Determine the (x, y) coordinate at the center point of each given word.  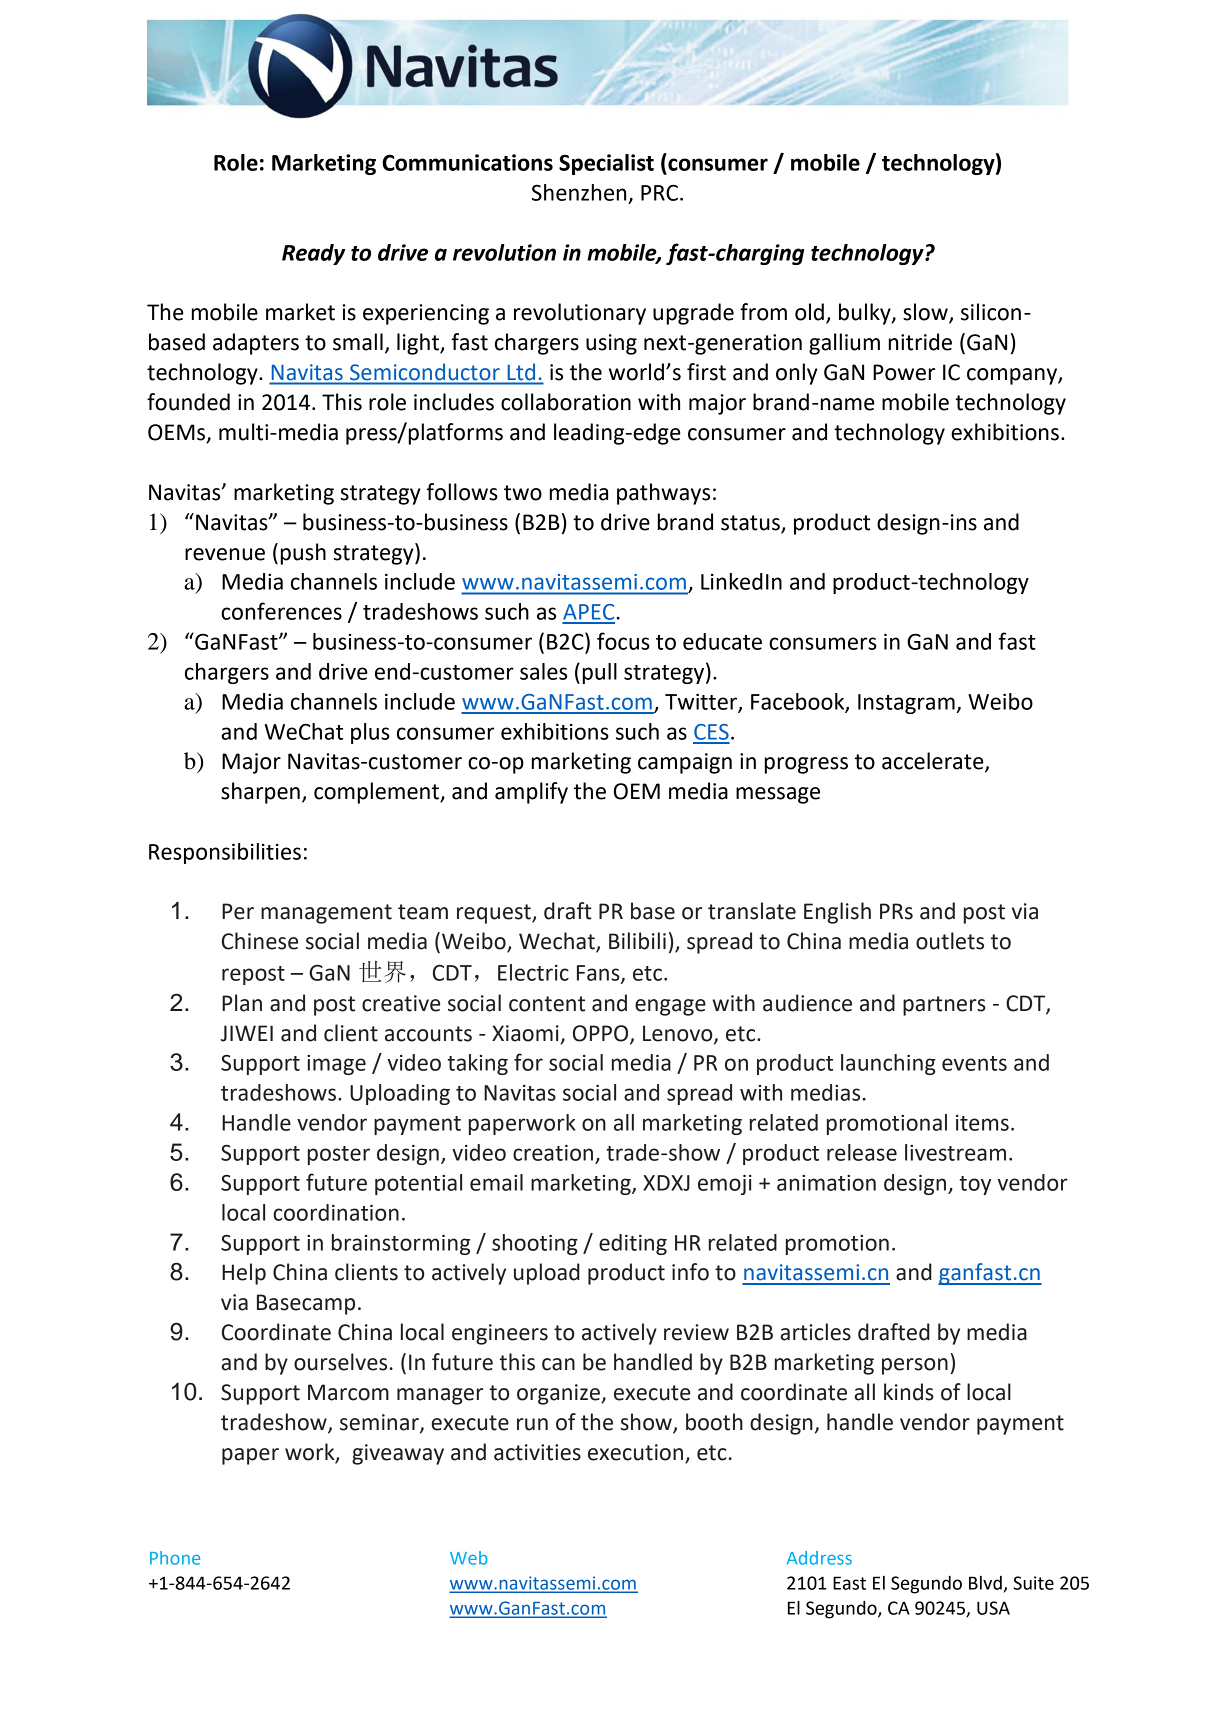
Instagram (907, 704)
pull (600, 673)
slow (926, 313)
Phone (175, 1558)
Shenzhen (579, 192)
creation (553, 1153)
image (336, 1065)
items (982, 1123)
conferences (281, 611)
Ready (313, 254)
